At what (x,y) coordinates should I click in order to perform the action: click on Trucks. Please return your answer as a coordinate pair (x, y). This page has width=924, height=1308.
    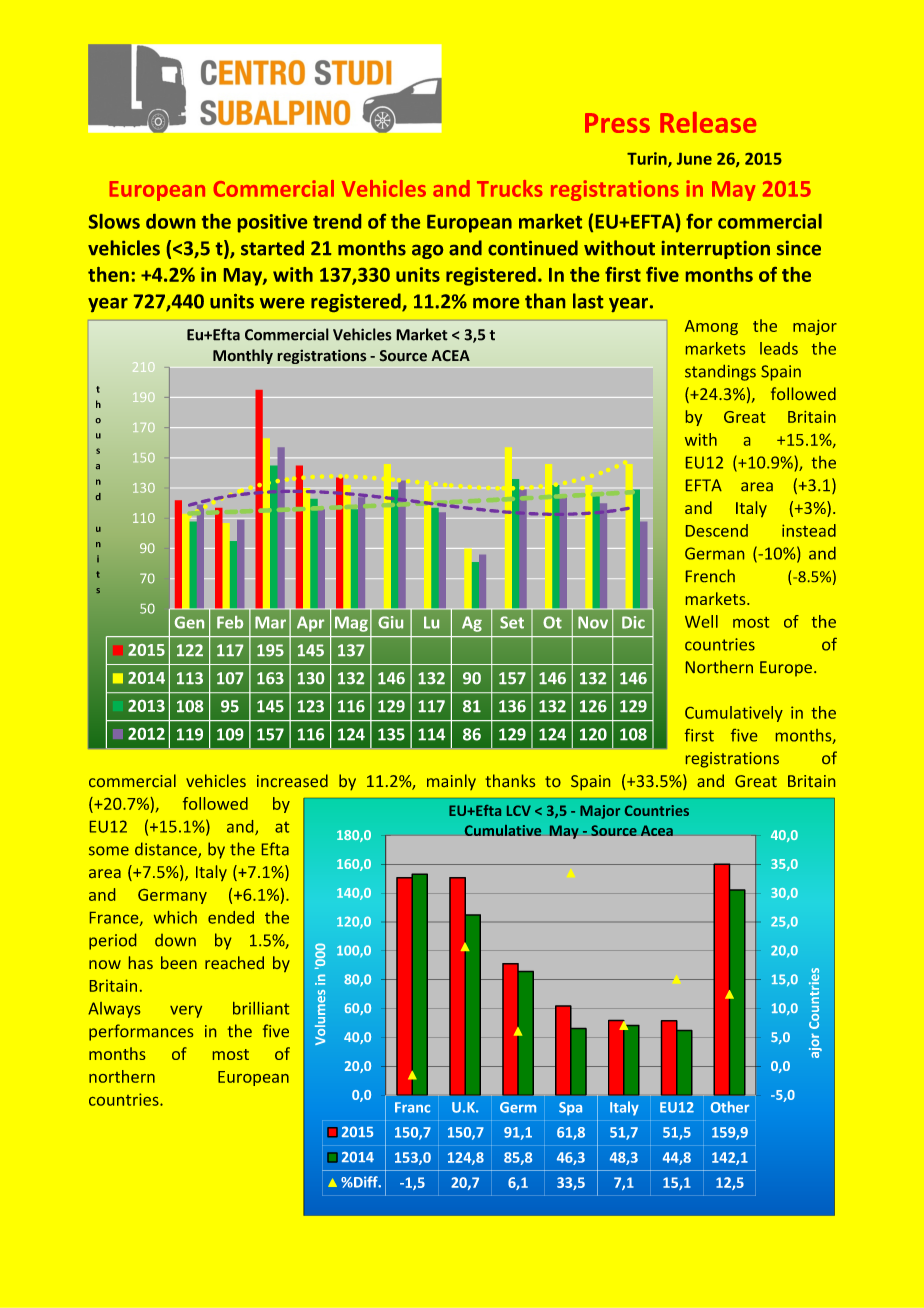
    Looking at the image, I should click on (509, 188).
